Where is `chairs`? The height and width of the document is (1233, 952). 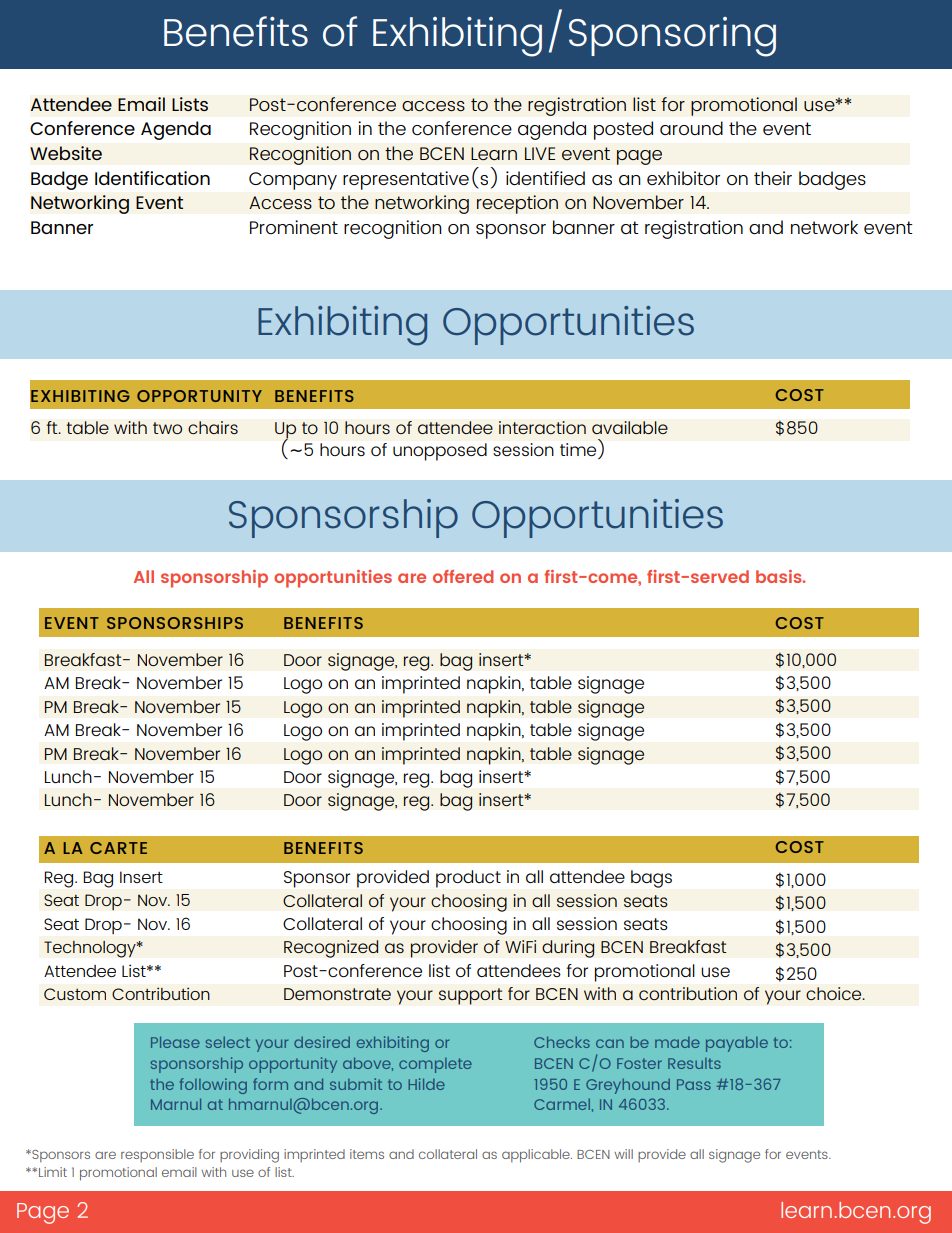
chairs is located at coordinates (213, 427).
